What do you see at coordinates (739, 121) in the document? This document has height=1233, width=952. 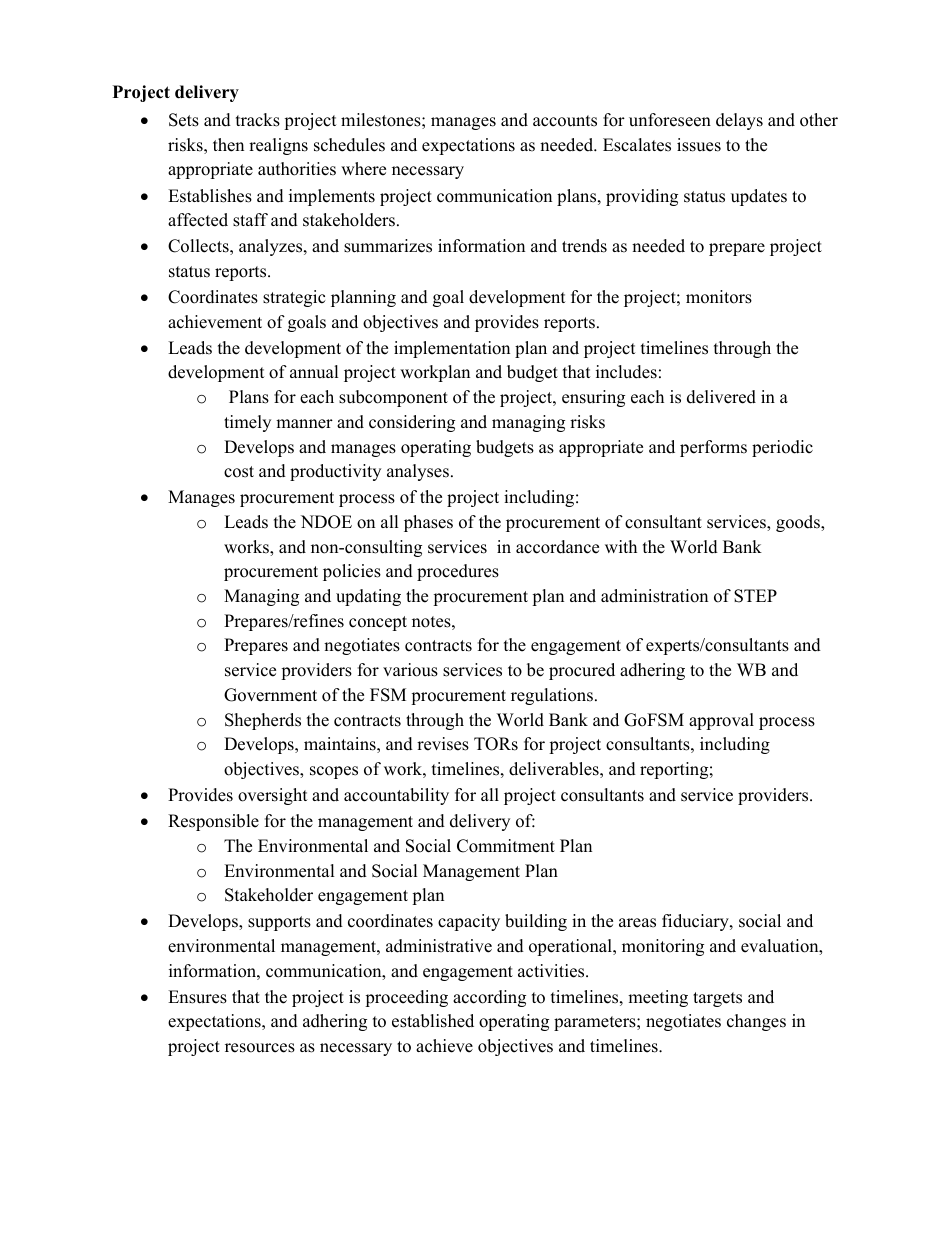 I see `delays` at bounding box center [739, 121].
